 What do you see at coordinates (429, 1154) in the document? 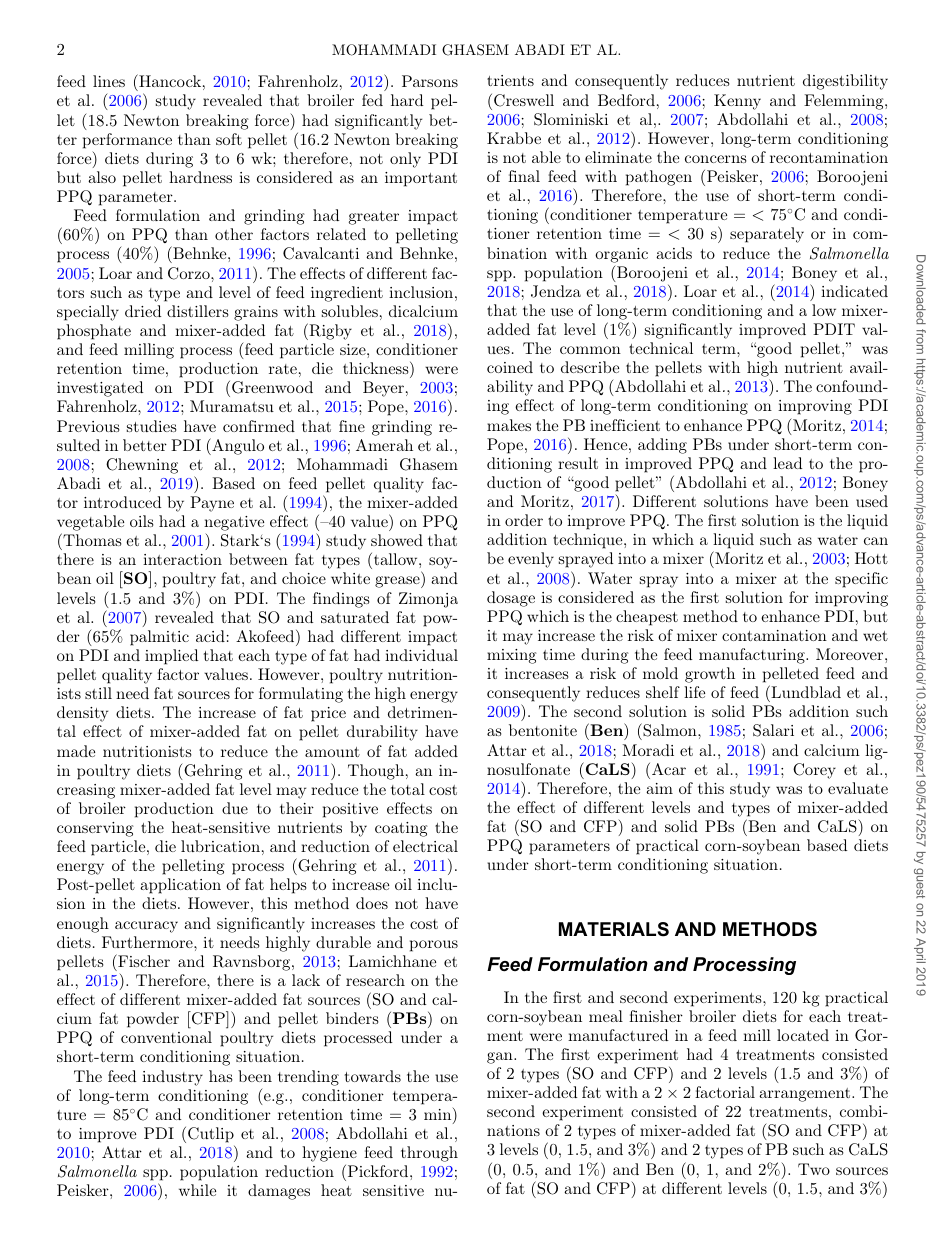
I see `through` at bounding box center [429, 1154].
